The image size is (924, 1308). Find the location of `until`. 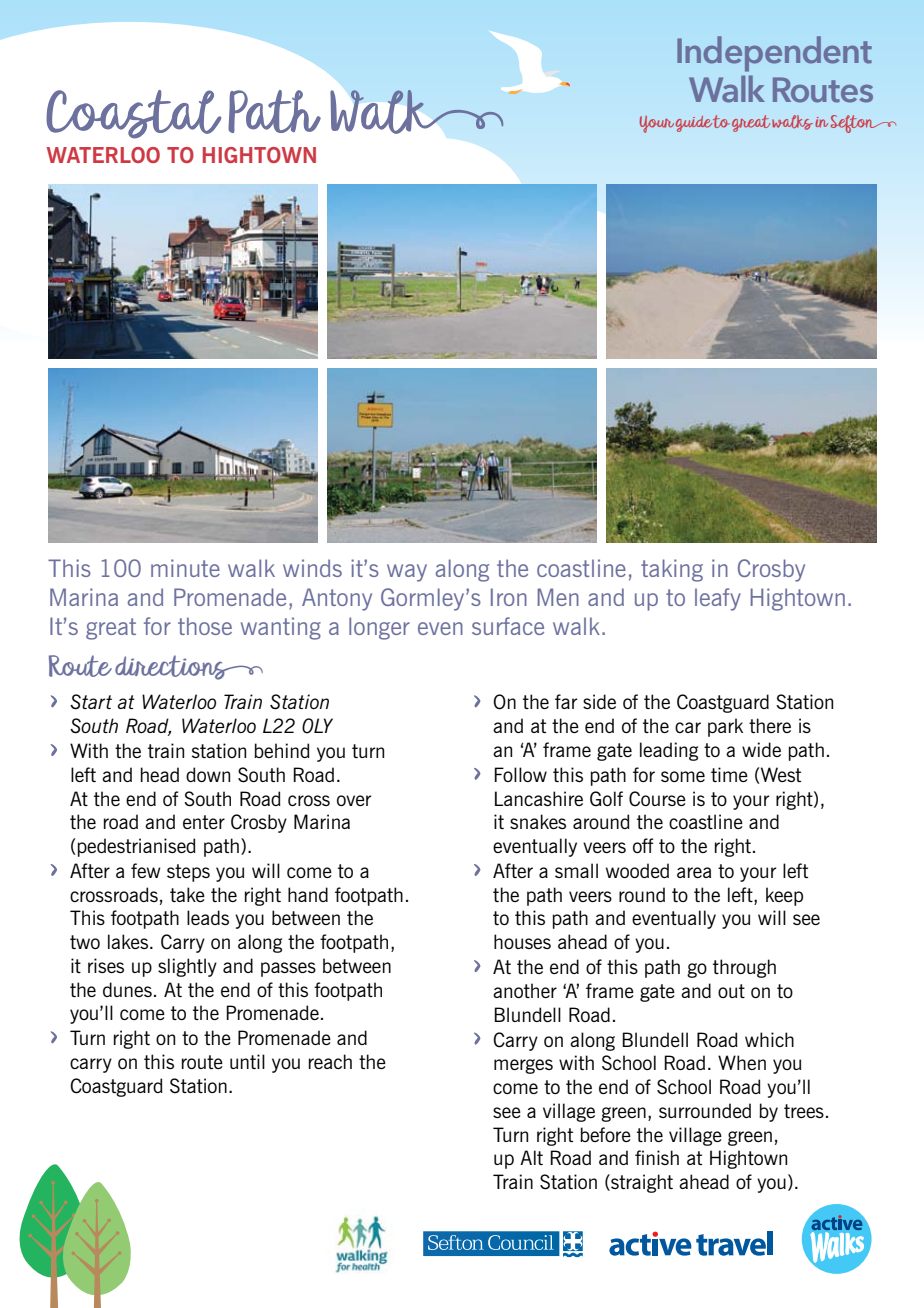

until is located at coordinates (247, 1061).
